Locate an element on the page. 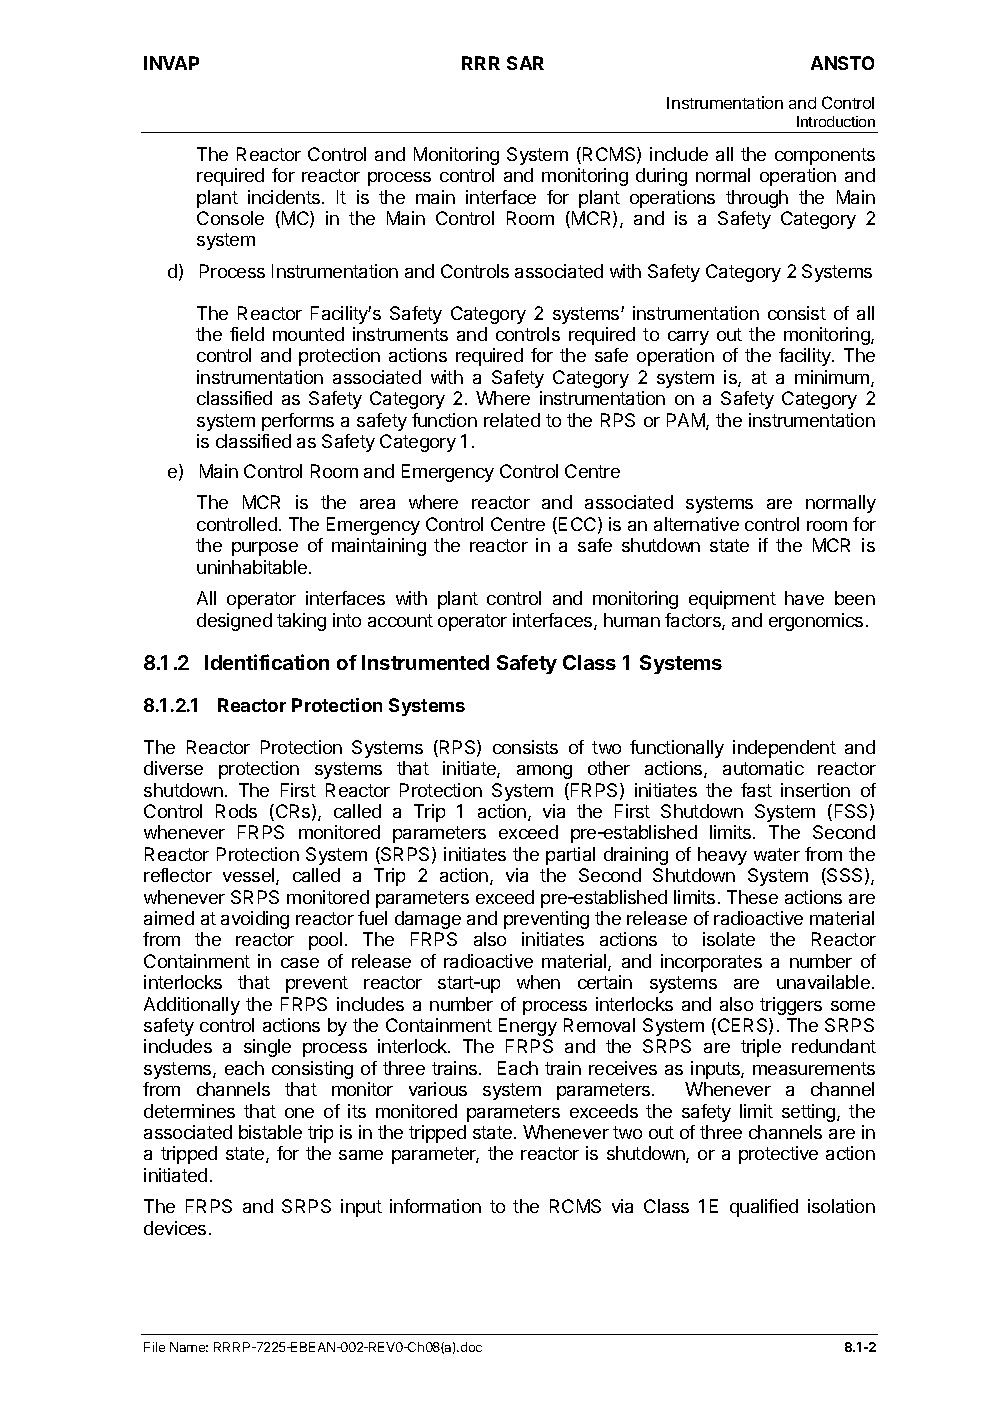  SAR is located at coordinates (525, 63).
